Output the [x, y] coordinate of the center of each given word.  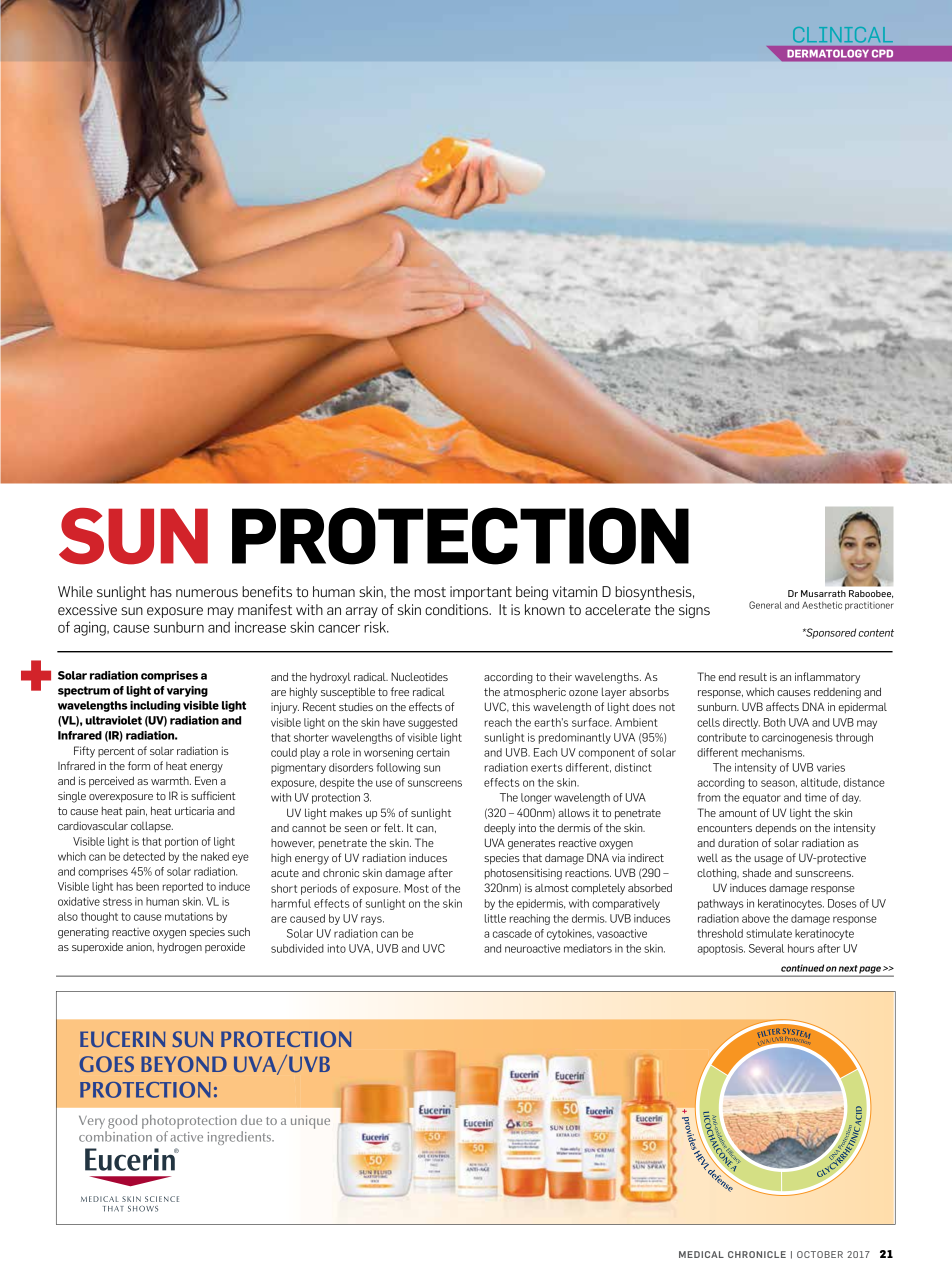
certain [433, 752]
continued [802, 968]
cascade [512, 933]
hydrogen [180, 948]
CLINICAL [843, 34]
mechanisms [773, 752]
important [481, 593]
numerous [207, 593]
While [75, 591]
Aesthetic [822, 605]
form [139, 765]
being [532, 593]
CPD [882, 54]
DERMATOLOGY [828, 54]
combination [115, 1136]
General [765, 605]
